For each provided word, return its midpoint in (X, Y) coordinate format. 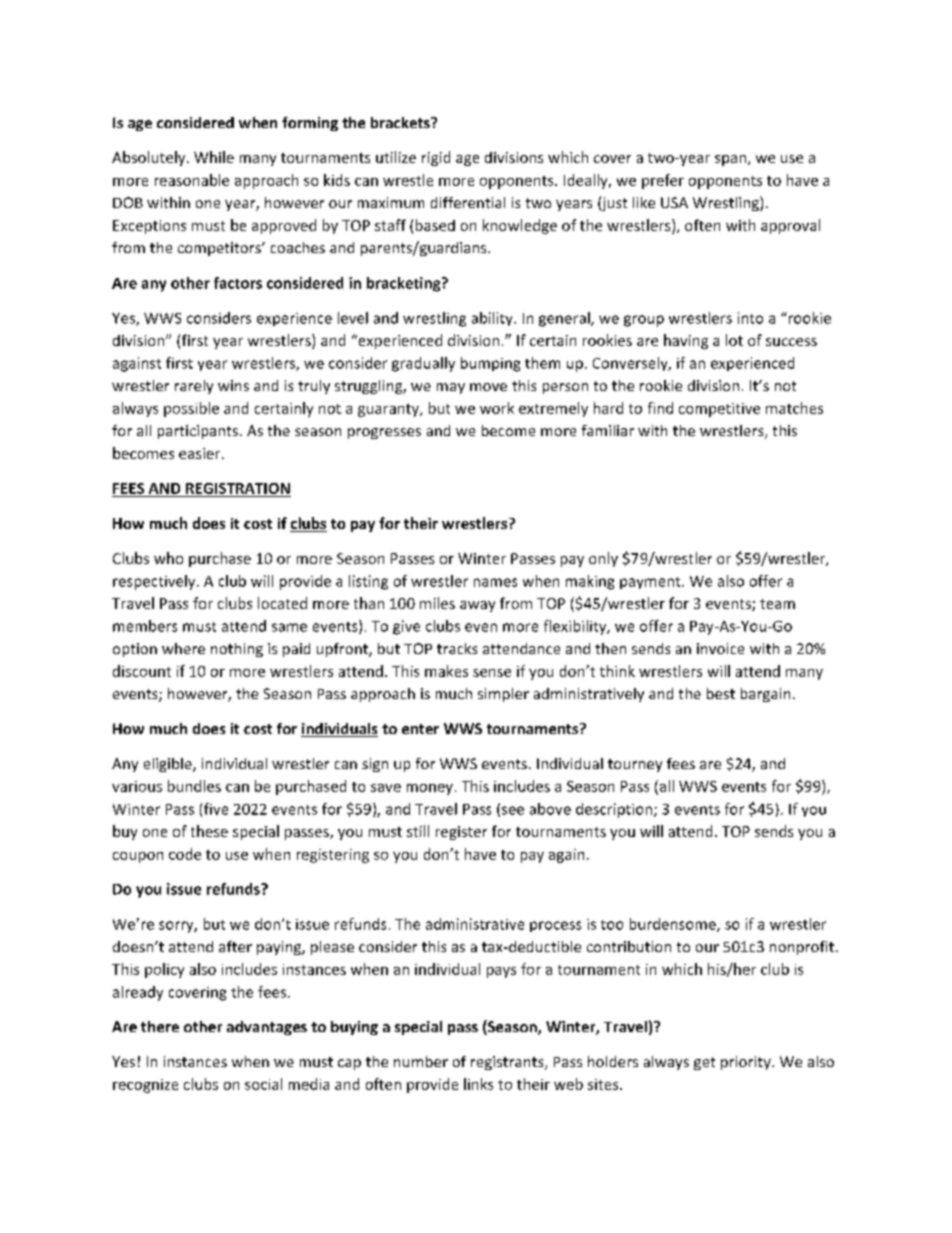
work (497, 408)
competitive (719, 410)
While (214, 157)
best (721, 693)
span (730, 160)
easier (201, 453)
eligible (169, 765)
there (160, 1026)
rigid (436, 158)
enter (420, 729)
